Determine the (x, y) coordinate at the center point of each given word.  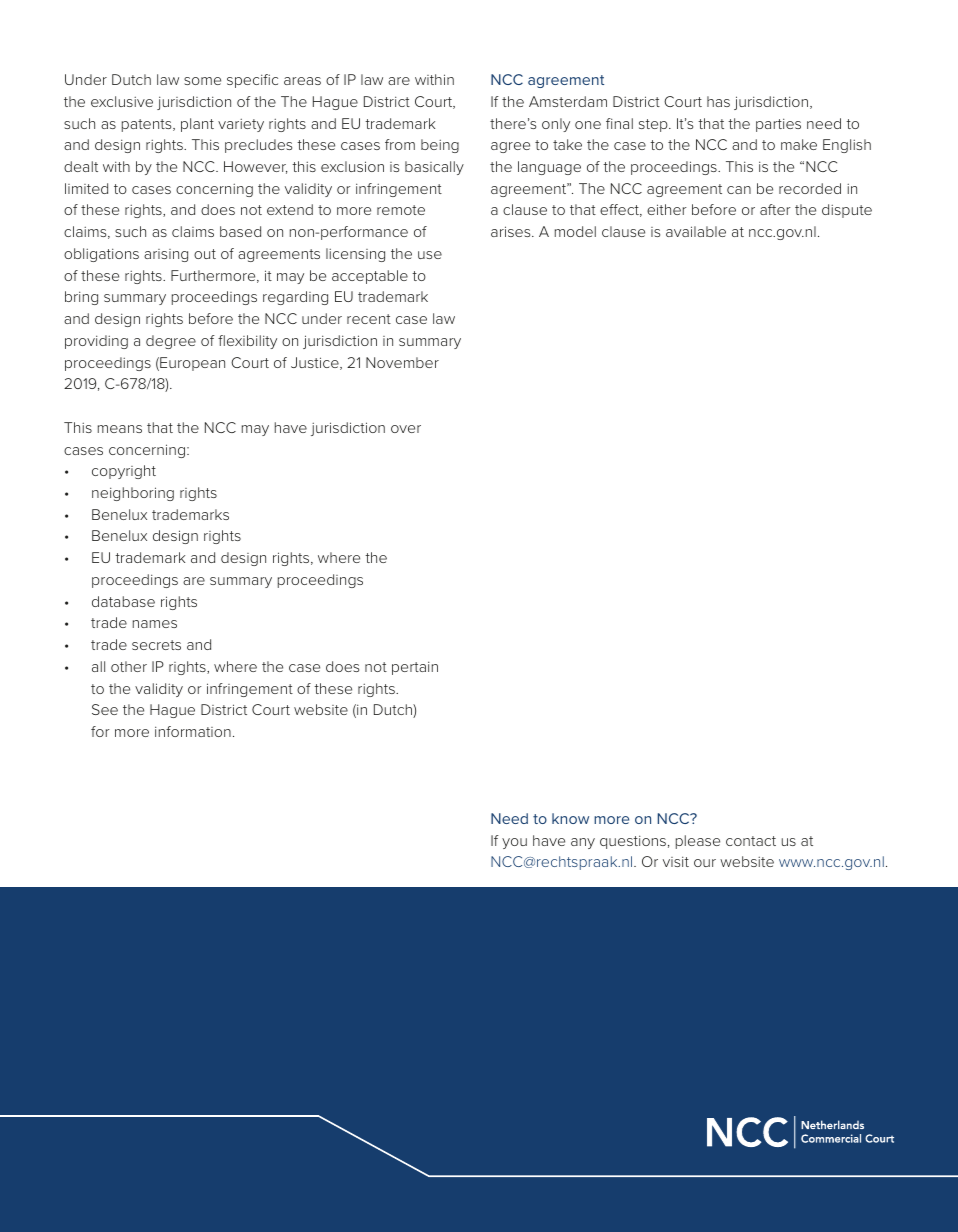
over (406, 429)
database (123, 601)
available (696, 231)
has (718, 101)
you (514, 843)
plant (197, 125)
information (193, 731)
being (440, 146)
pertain (415, 668)
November (402, 362)
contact (751, 841)
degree (171, 342)
